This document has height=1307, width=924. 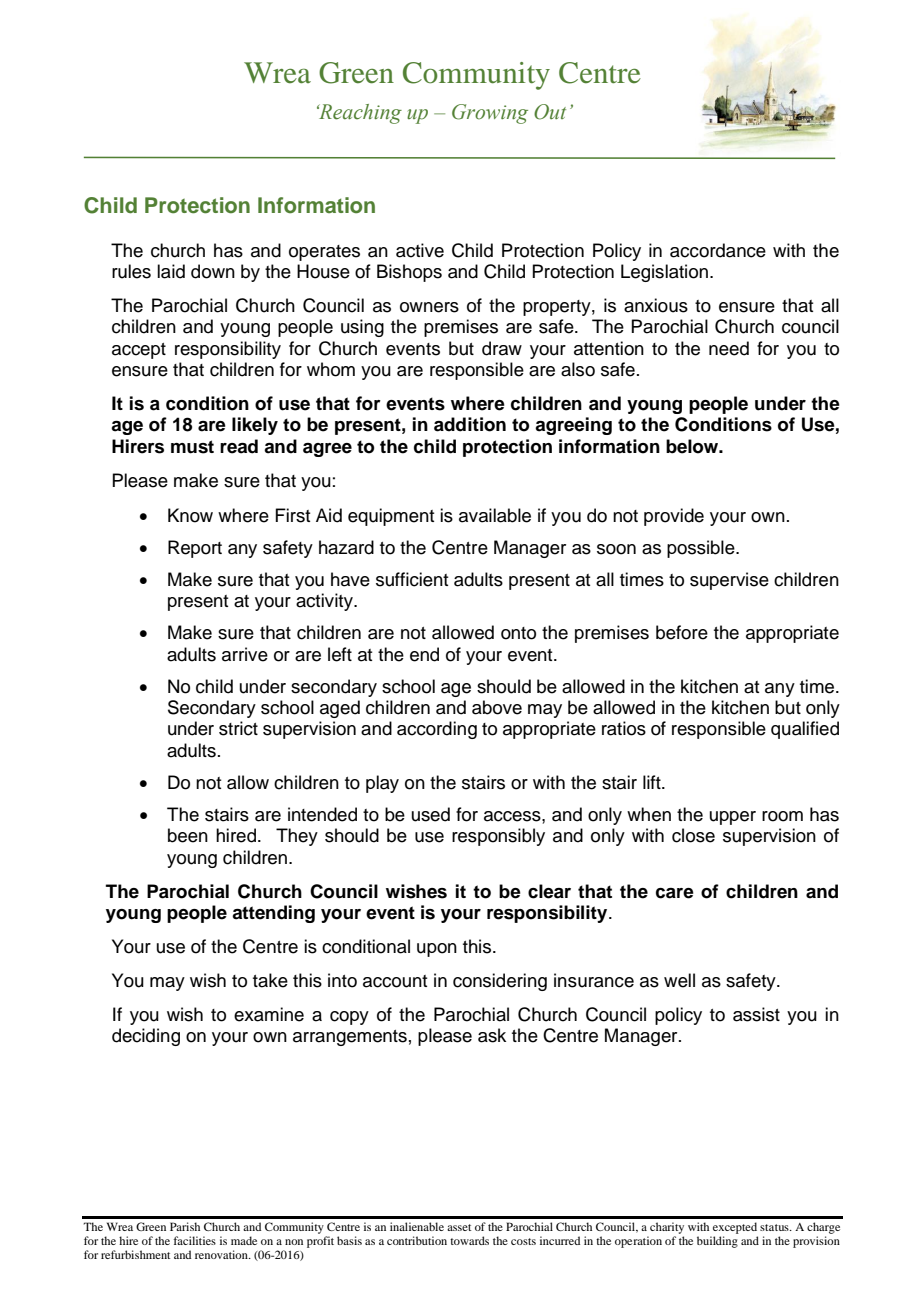 I want to click on accordance, so click(x=718, y=250).
